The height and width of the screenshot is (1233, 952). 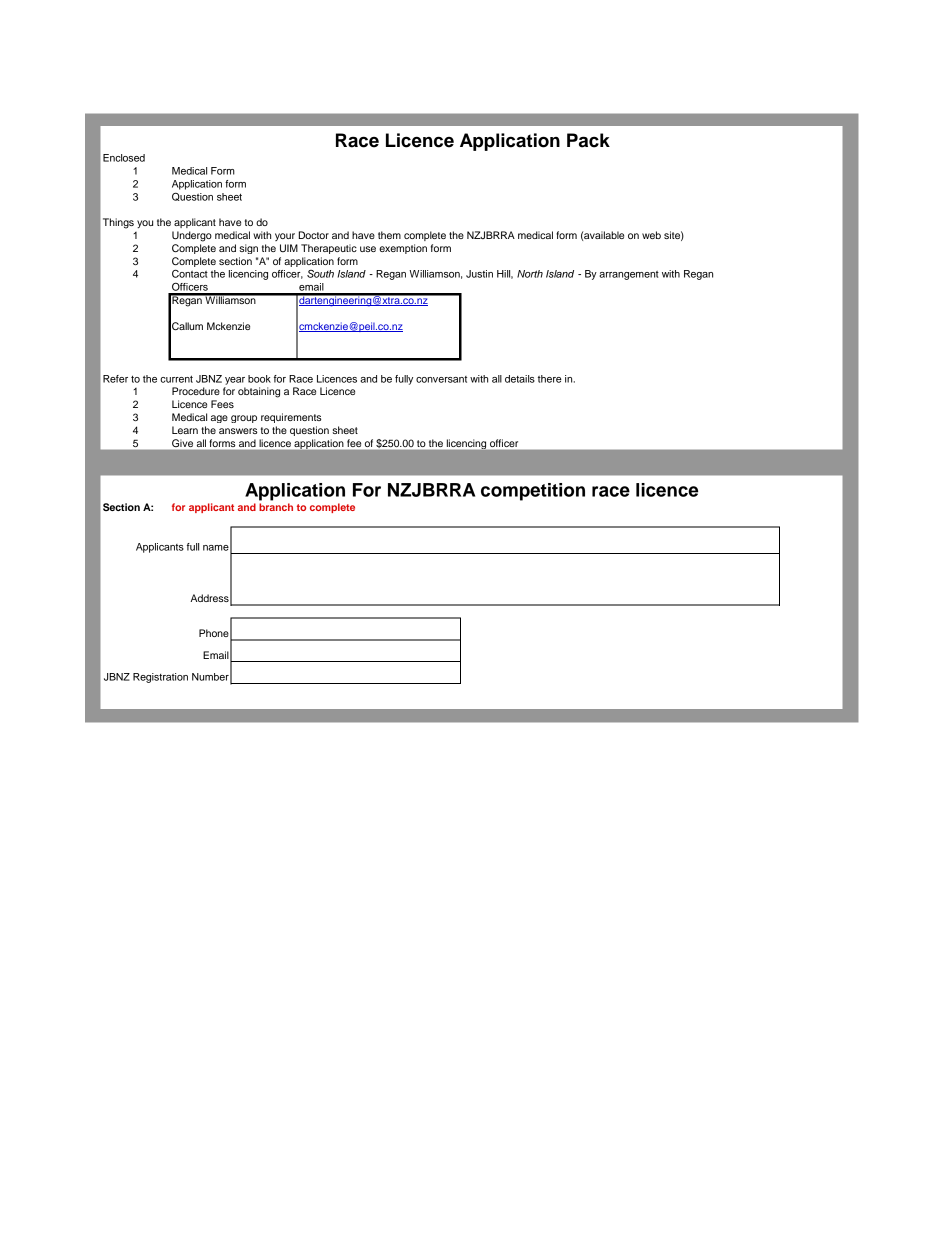 What do you see at coordinates (389, 235) in the screenshot?
I see `them` at bounding box center [389, 235].
